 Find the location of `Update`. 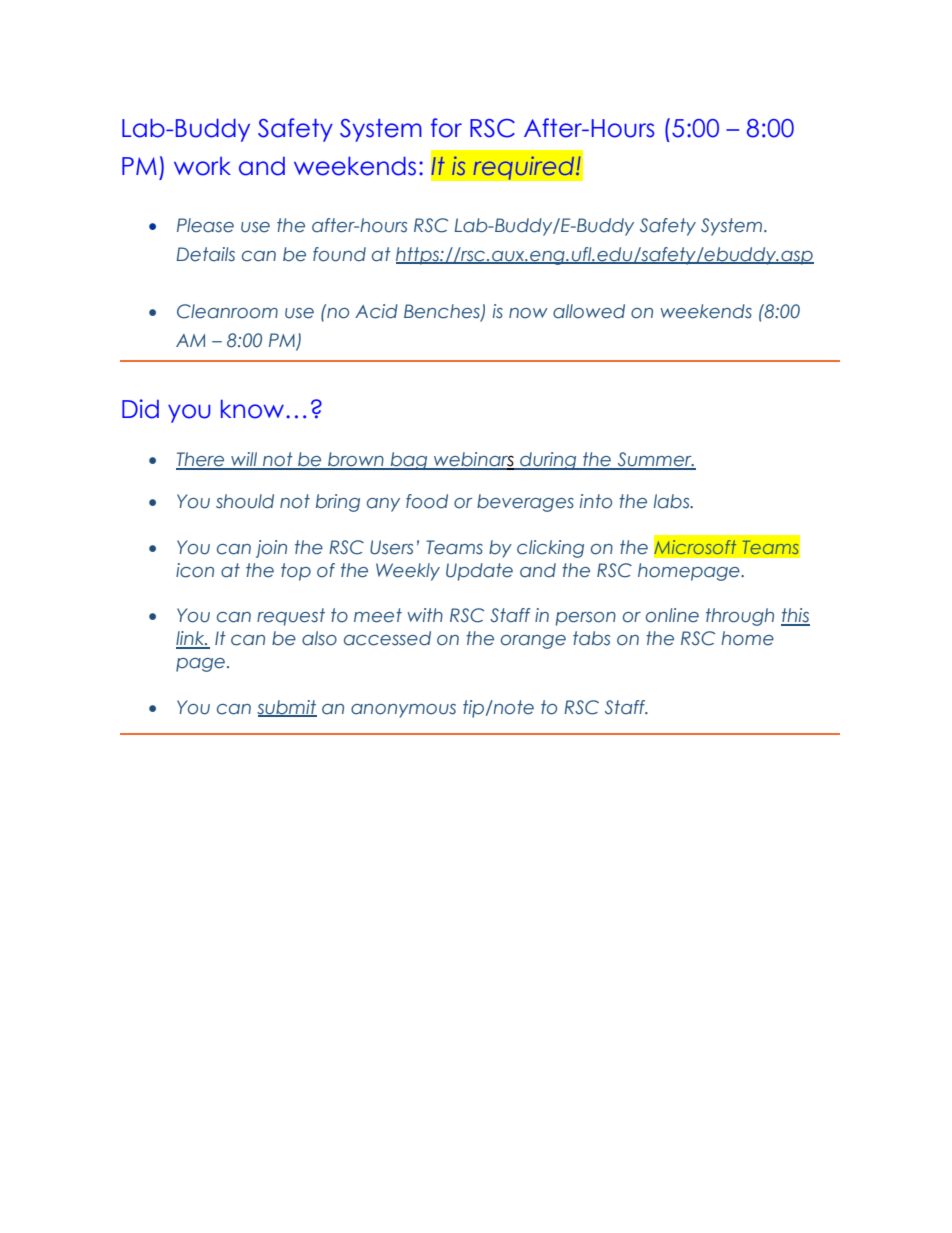

Update is located at coordinates (479, 572).
